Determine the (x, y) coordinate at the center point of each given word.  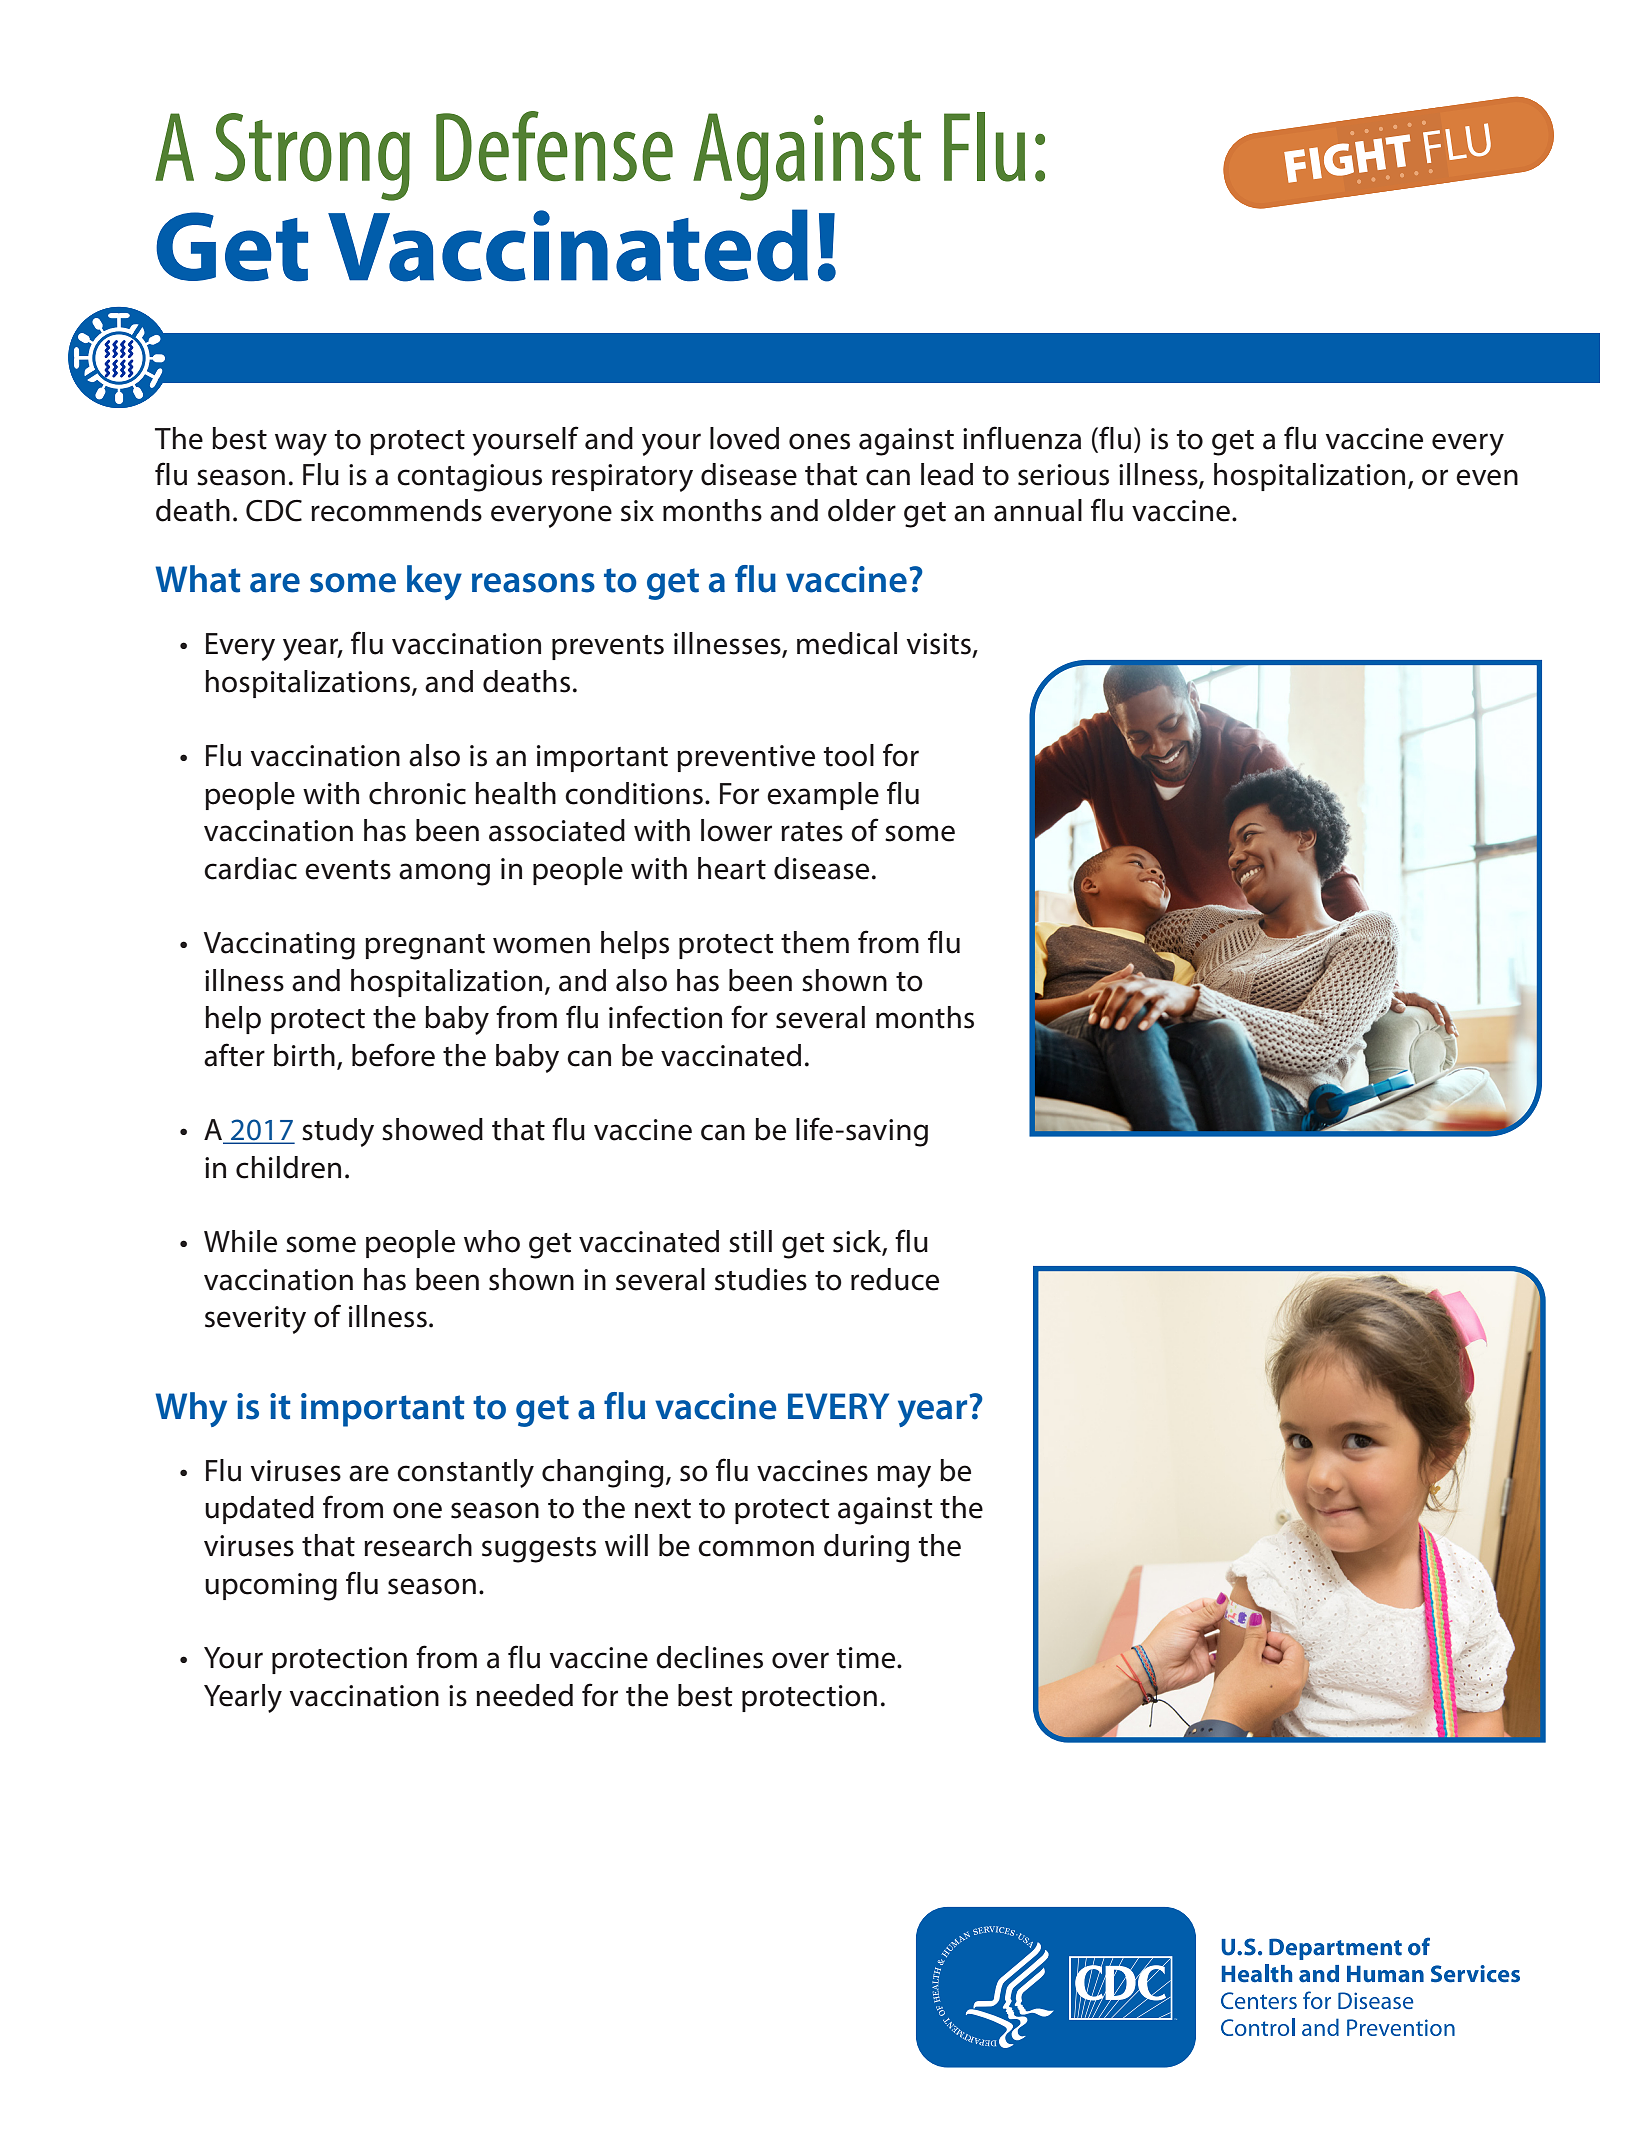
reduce (895, 1279)
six (637, 511)
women (541, 945)
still (750, 1241)
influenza (1022, 438)
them (815, 942)
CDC (274, 511)
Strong (312, 157)
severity (255, 1320)
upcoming (271, 1587)
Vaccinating (279, 946)
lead (947, 474)
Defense (554, 146)
